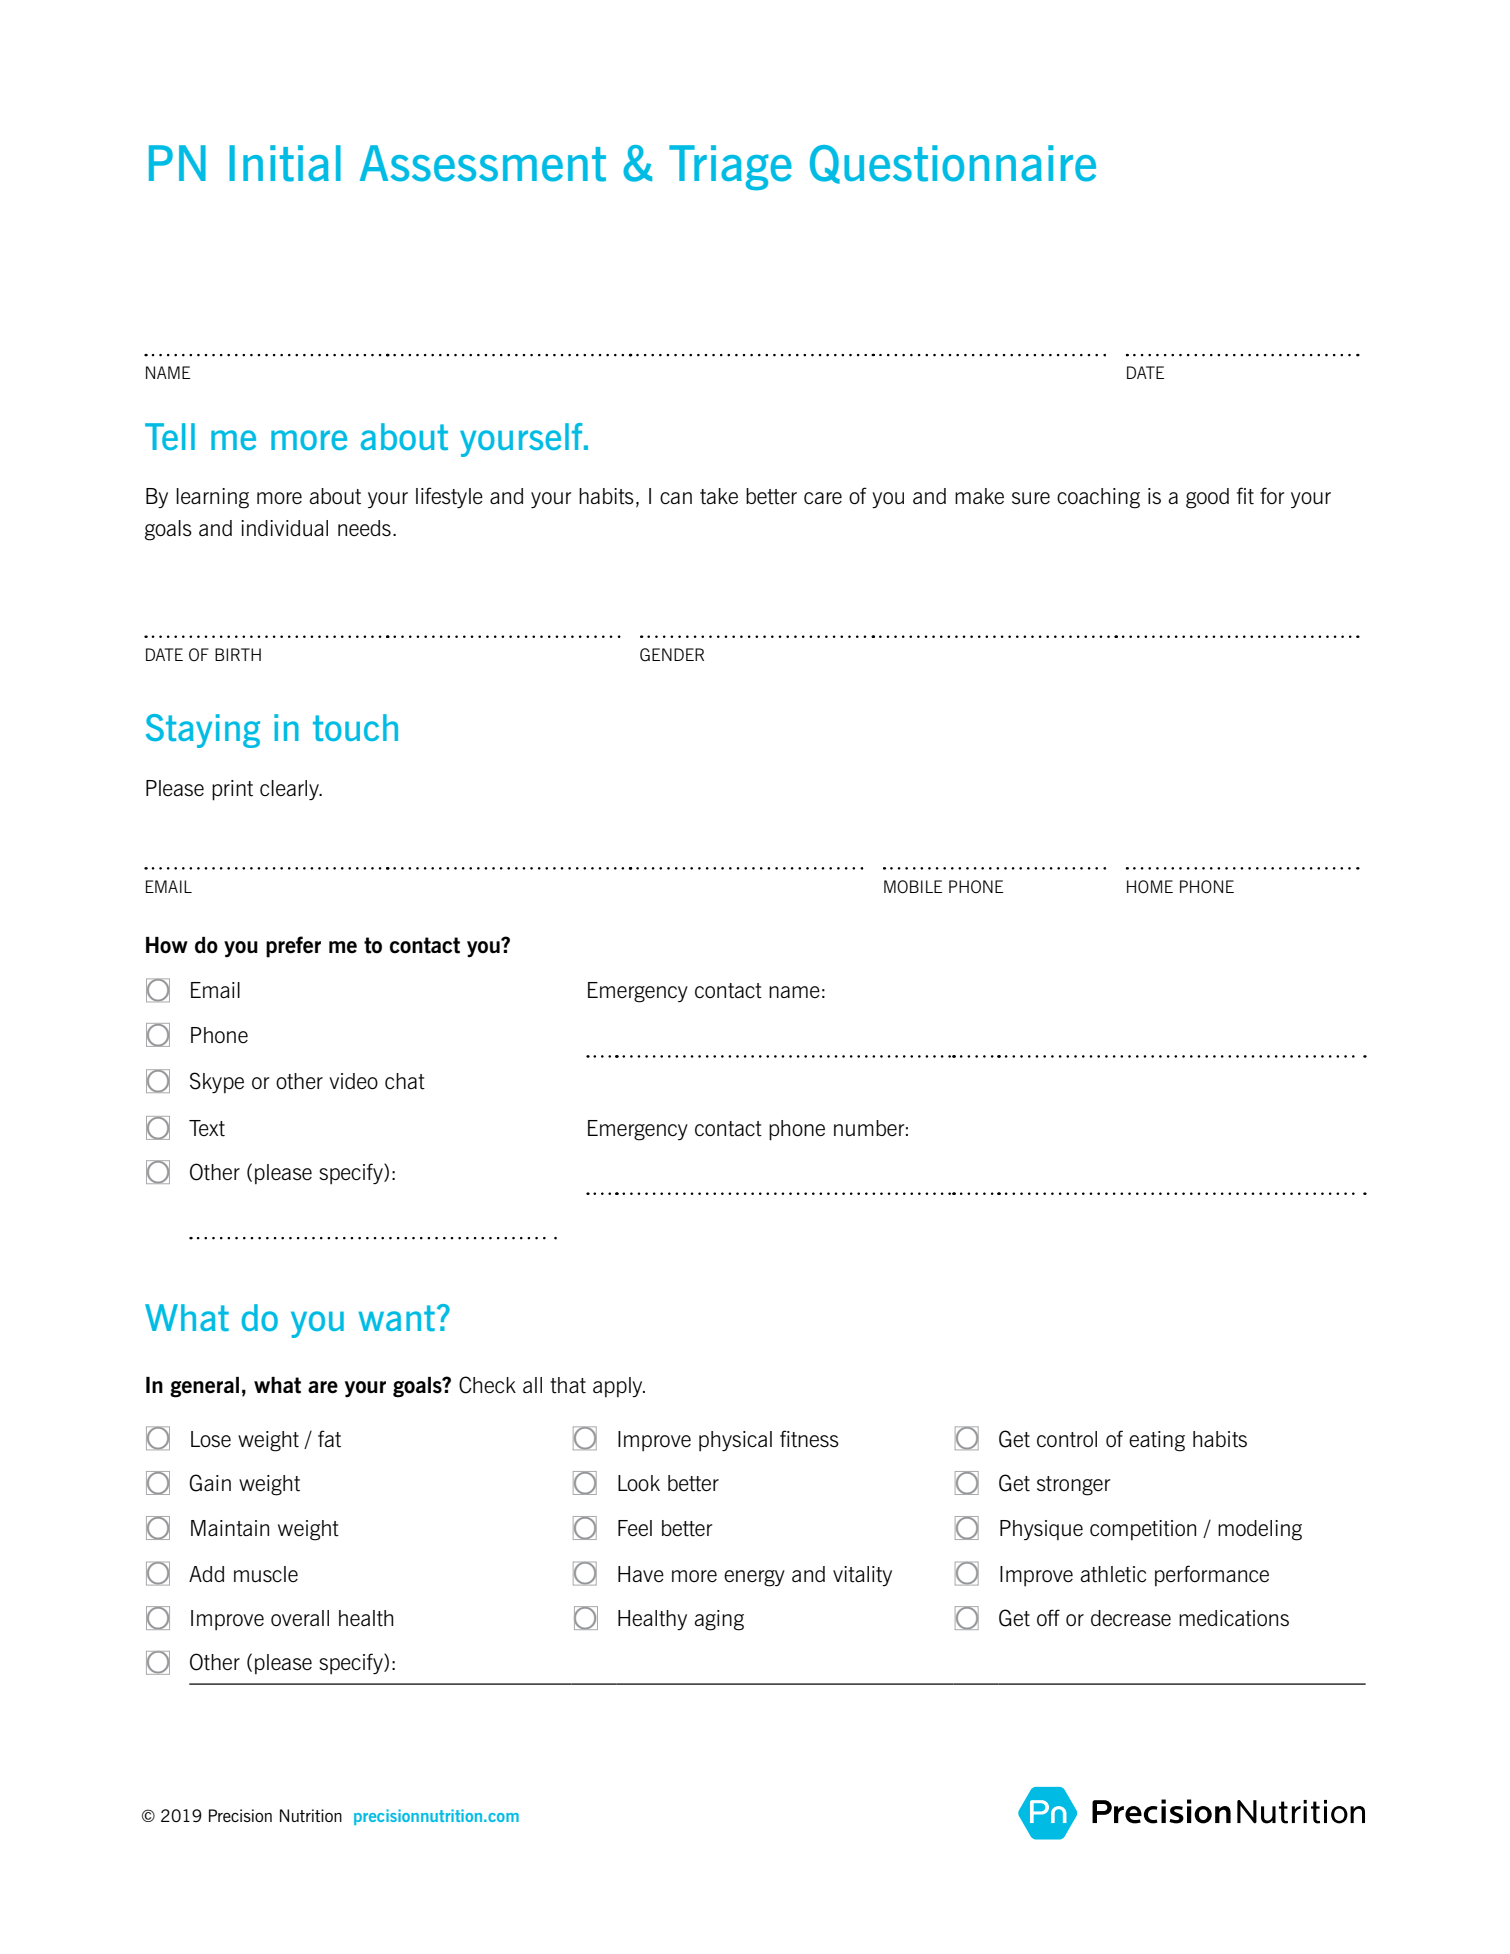 This screenshot has width=1510, height=1954. What do you see at coordinates (1157, 1441) in the screenshot?
I see `eating` at bounding box center [1157, 1441].
